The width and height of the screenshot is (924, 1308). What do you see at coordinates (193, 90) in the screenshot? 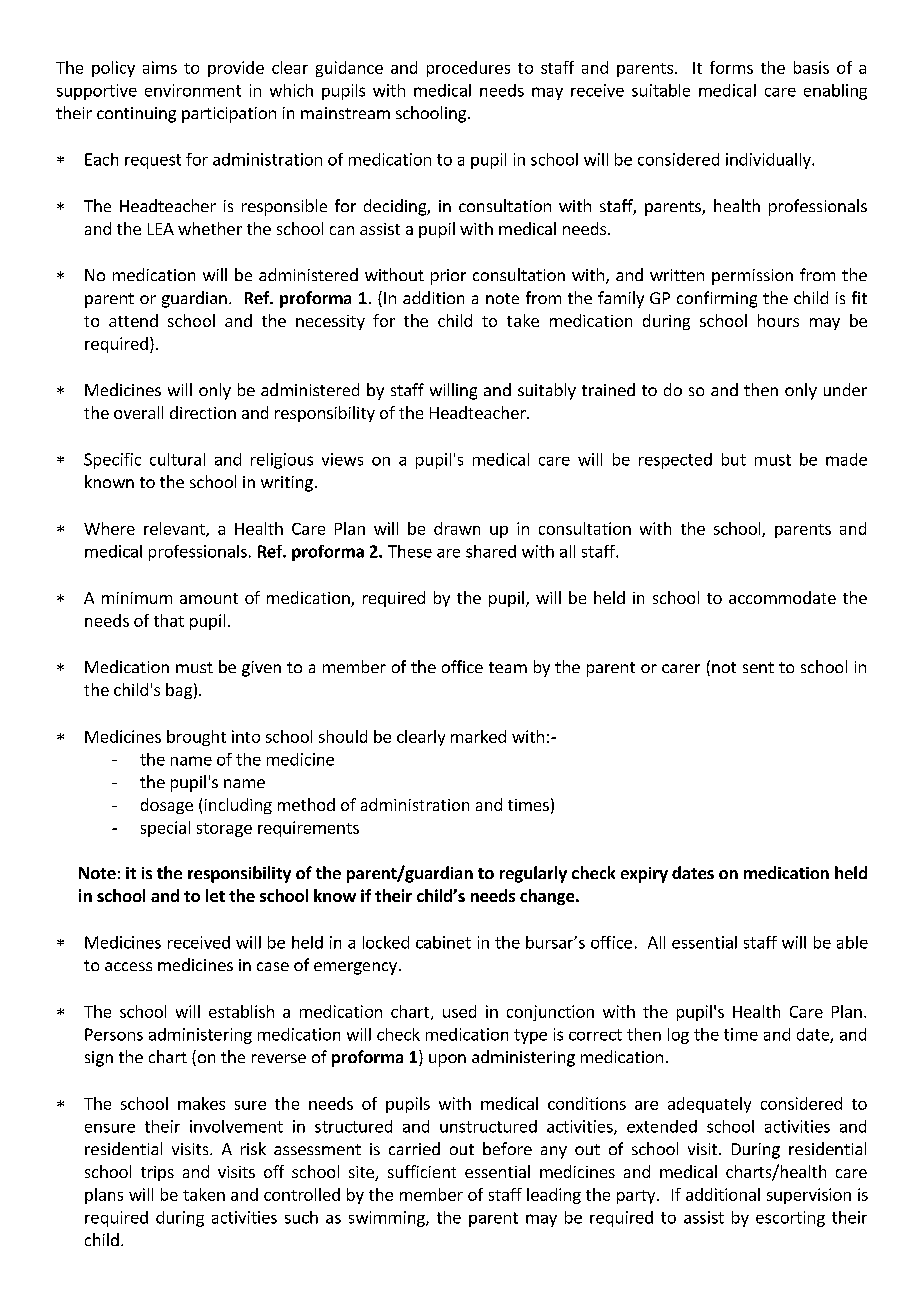
I see `environment` at bounding box center [193, 90].
